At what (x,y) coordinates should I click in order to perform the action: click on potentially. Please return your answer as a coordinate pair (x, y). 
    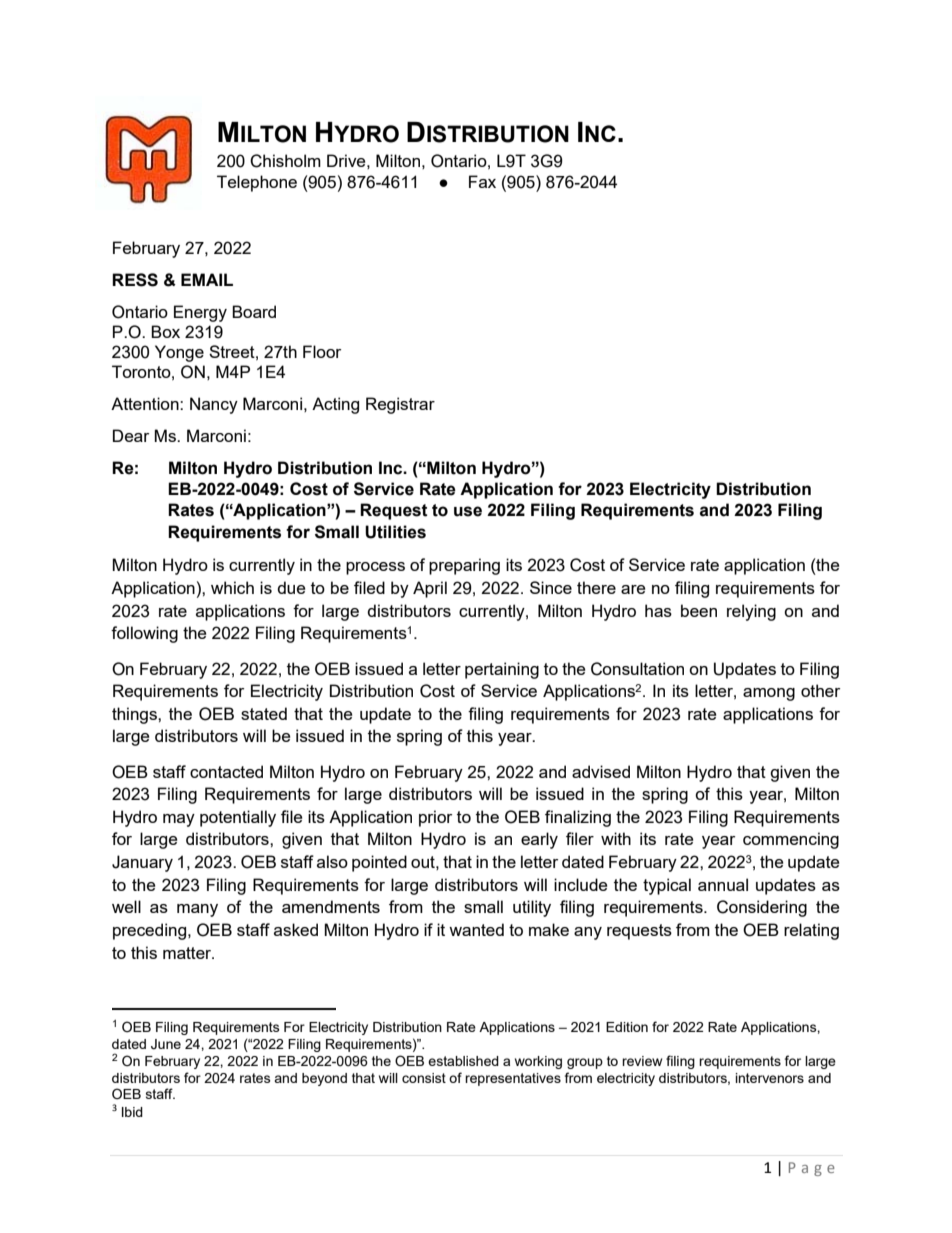
    Looking at the image, I should click on (238, 818).
